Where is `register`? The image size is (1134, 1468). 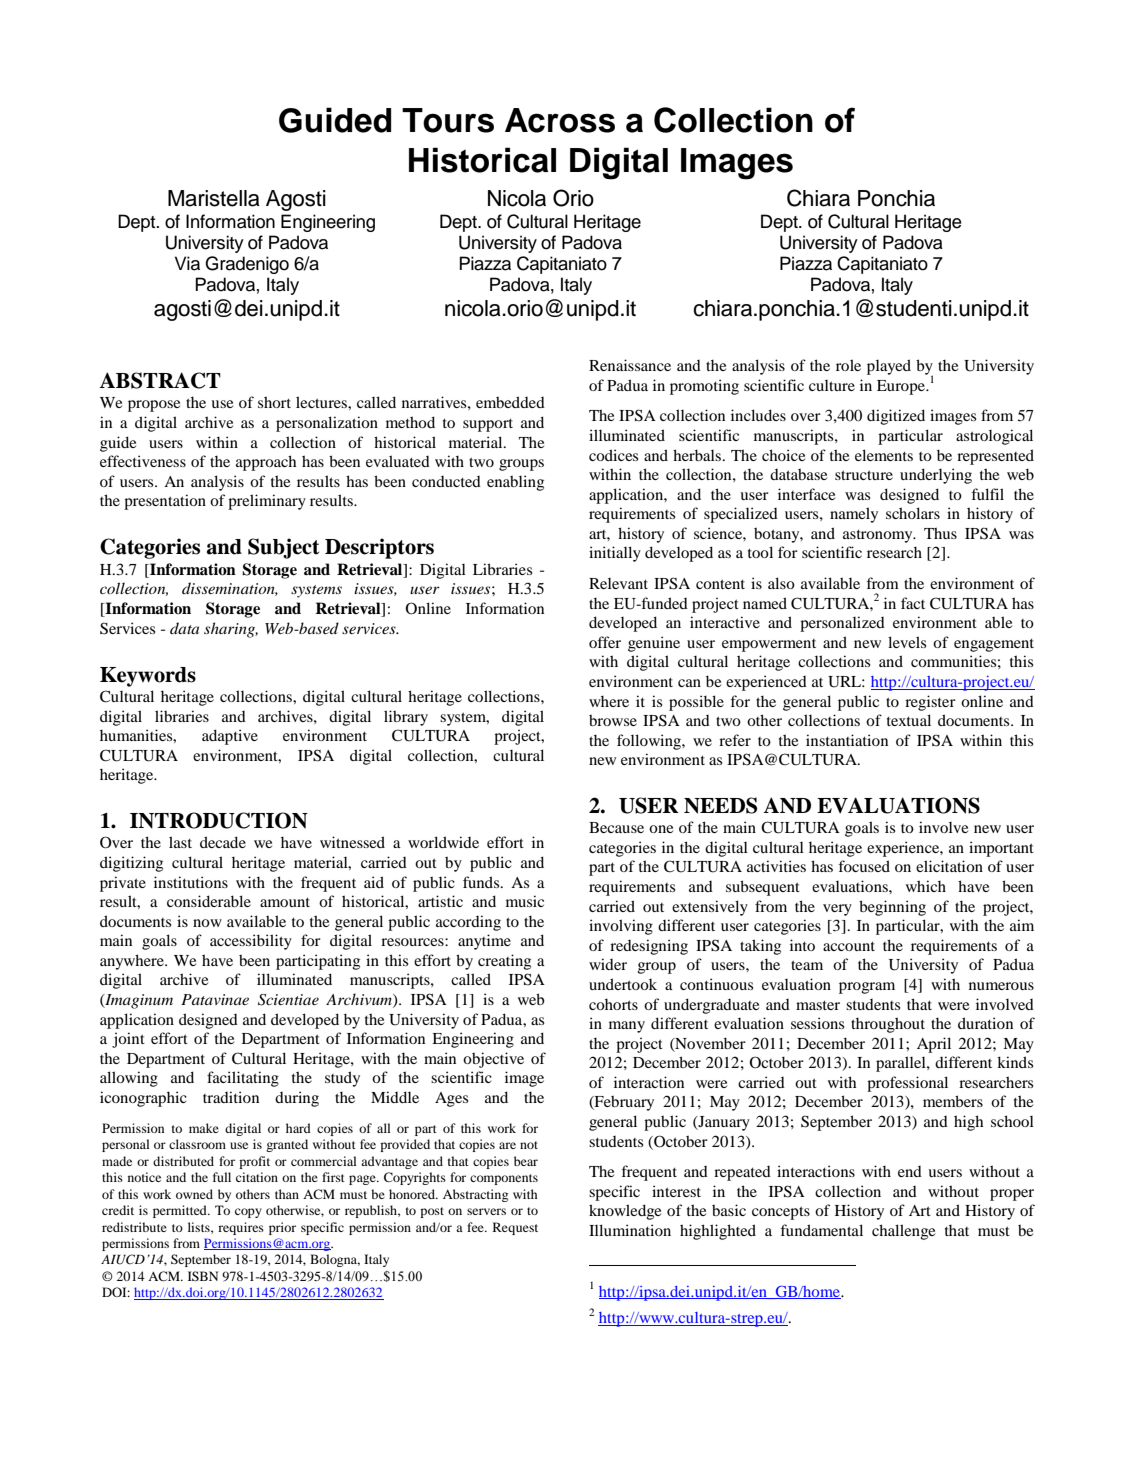
register is located at coordinates (930, 703).
